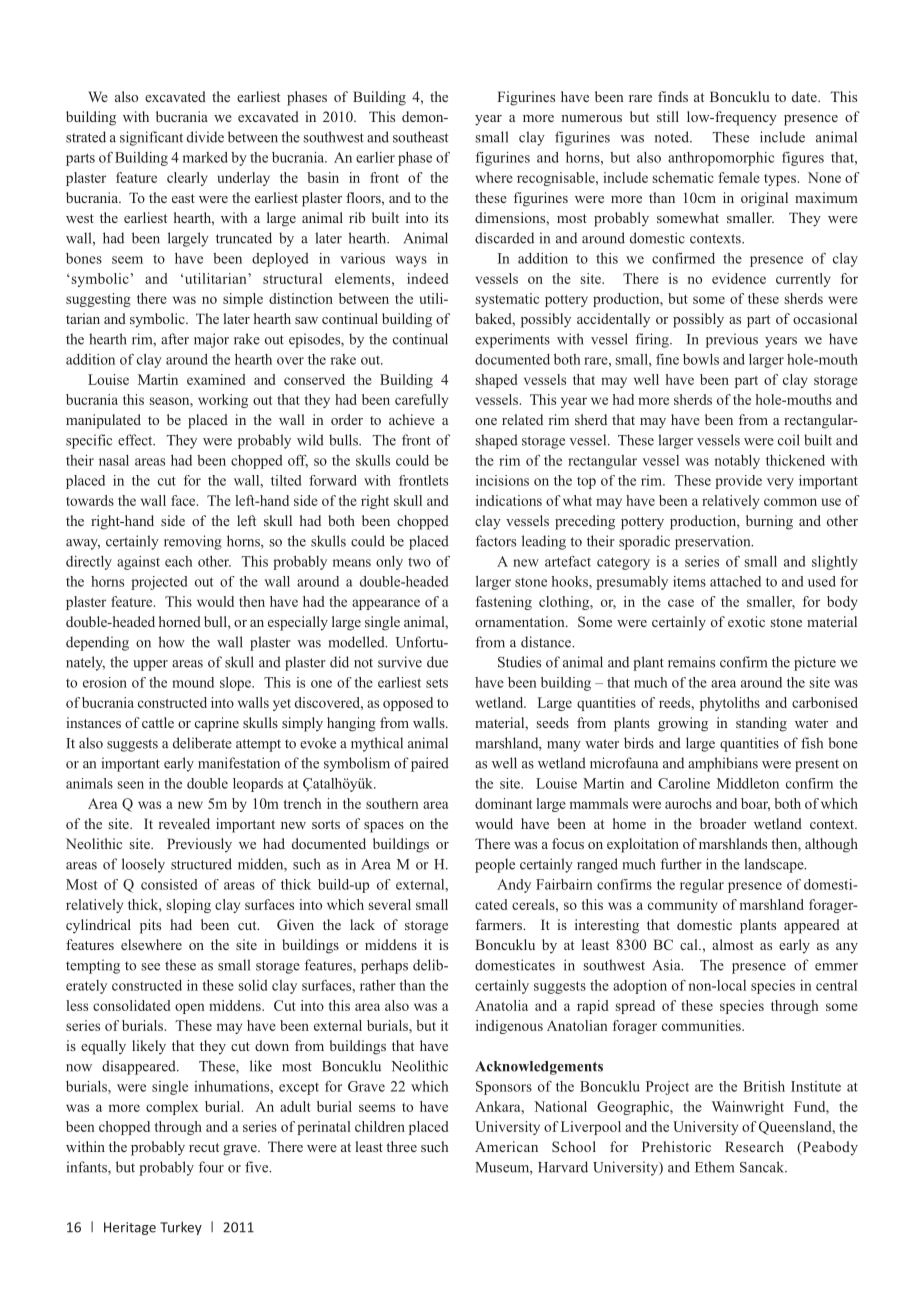 This screenshot has height=1308, width=924. What do you see at coordinates (151, 138) in the screenshot?
I see `significant` at bounding box center [151, 138].
